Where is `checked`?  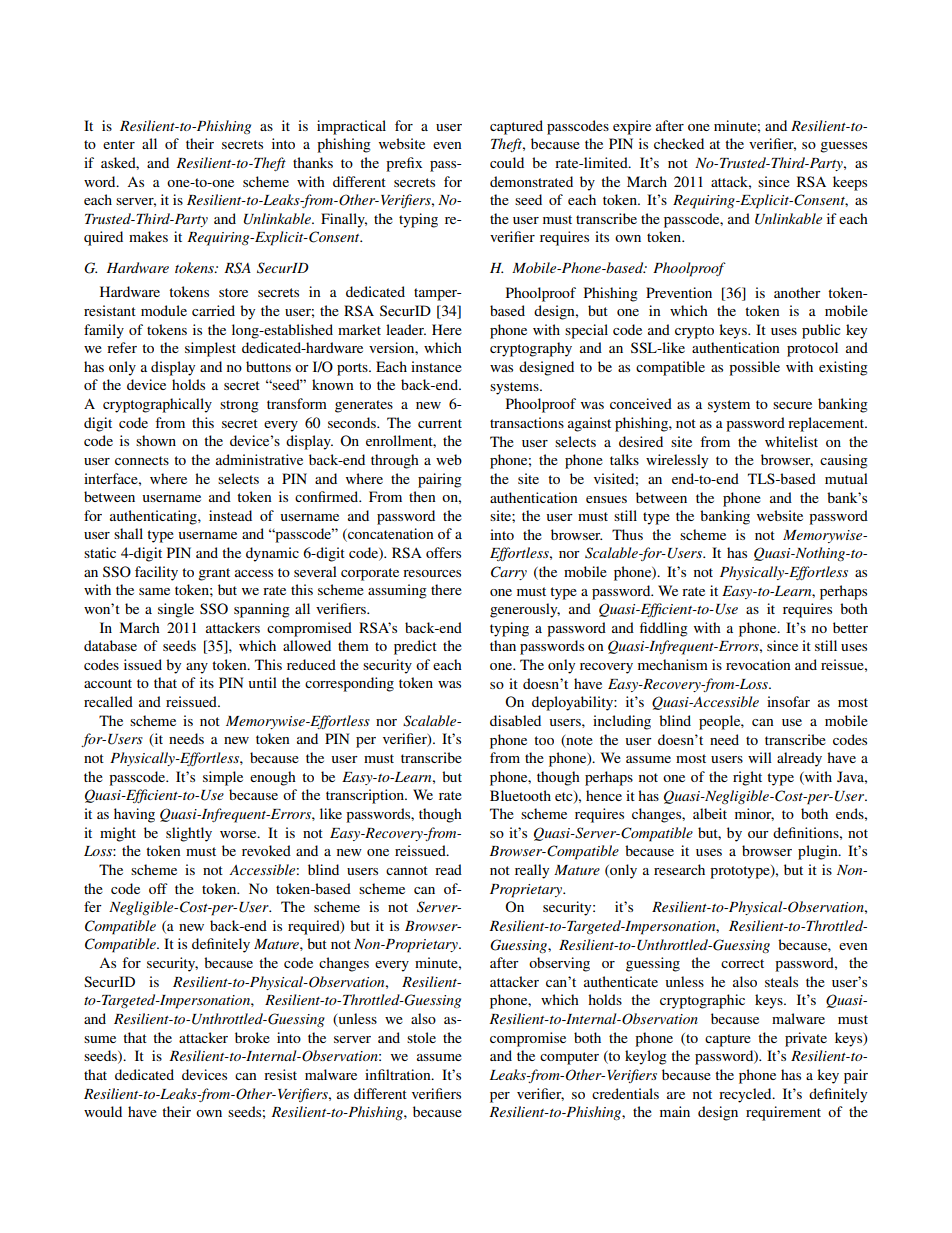
checked is located at coordinates (679, 143).
